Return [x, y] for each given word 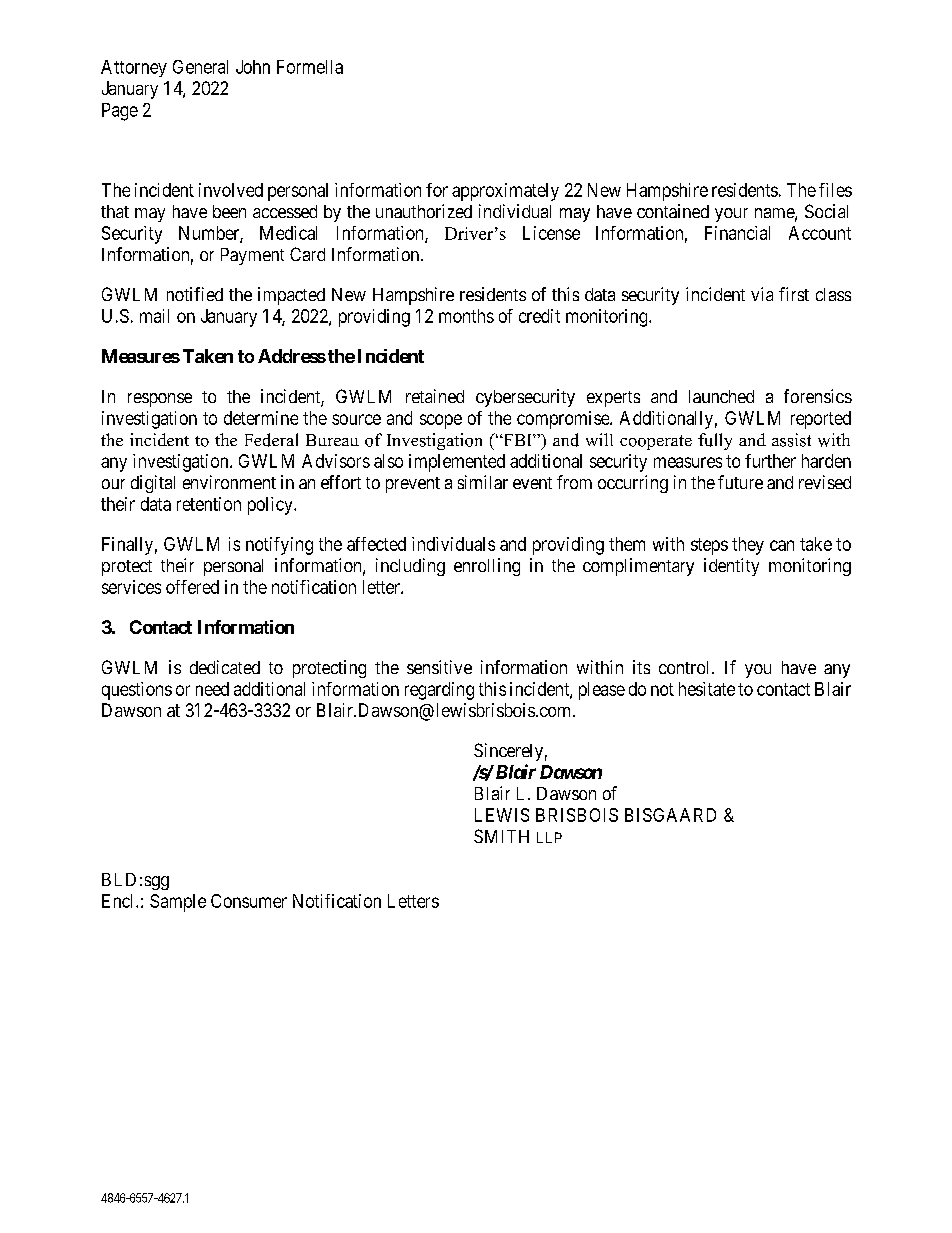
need [212, 689]
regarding [439, 691]
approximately [505, 192]
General [200, 67]
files [835, 190]
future [740, 482]
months [466, 316]
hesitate [707, 689]
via [762, 294]
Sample [178, 903]
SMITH [501, 836]
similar [483, 482]
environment [229, 482]
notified [195, 294]
